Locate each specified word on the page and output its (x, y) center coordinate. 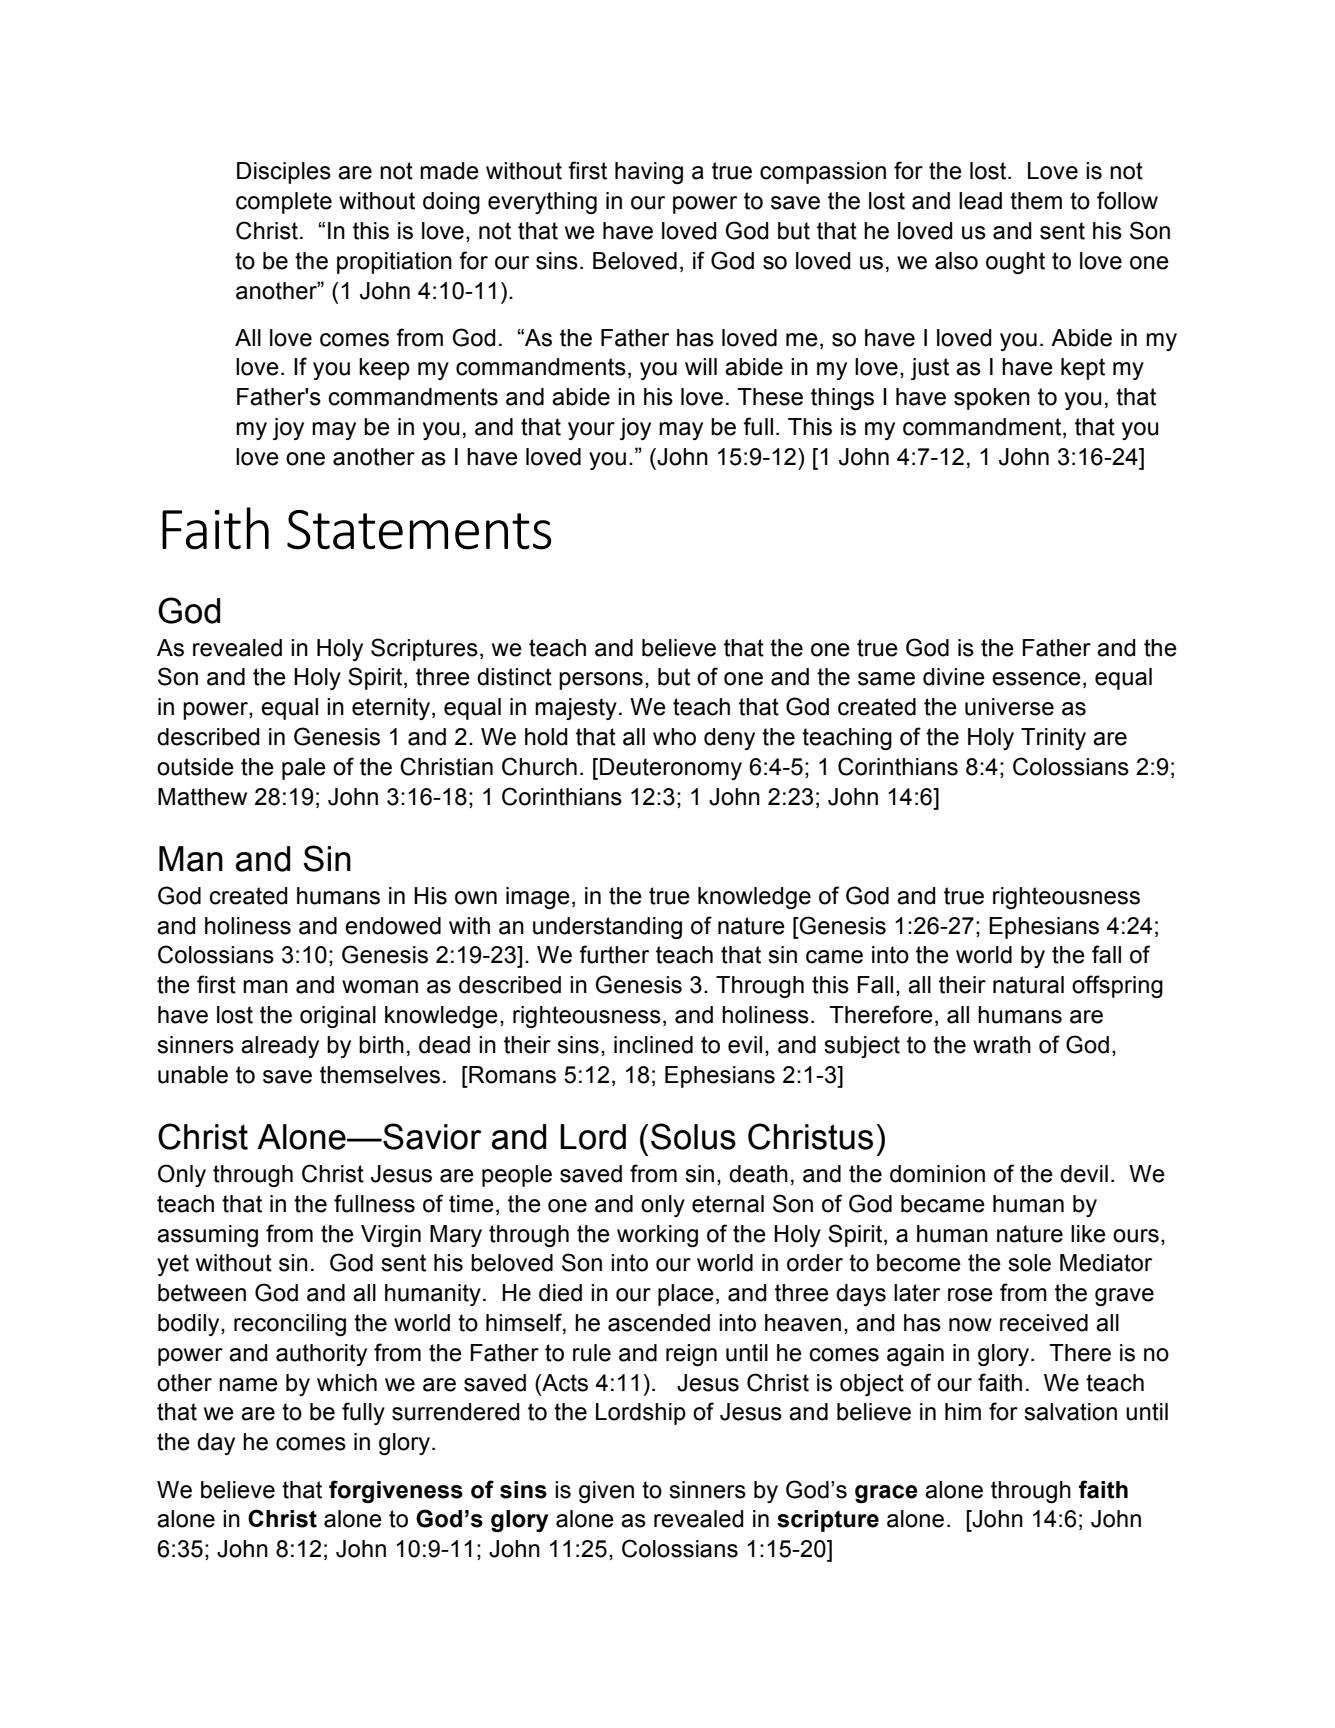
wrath (1002, 1045)
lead (980, 201)
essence (1036, 679)
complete (284, 203)
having (649, 173)
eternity (392, 709)
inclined (653, 1045)
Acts (564, 1383)
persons (601, 681)
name (248, 1385)
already (280, 1047)
